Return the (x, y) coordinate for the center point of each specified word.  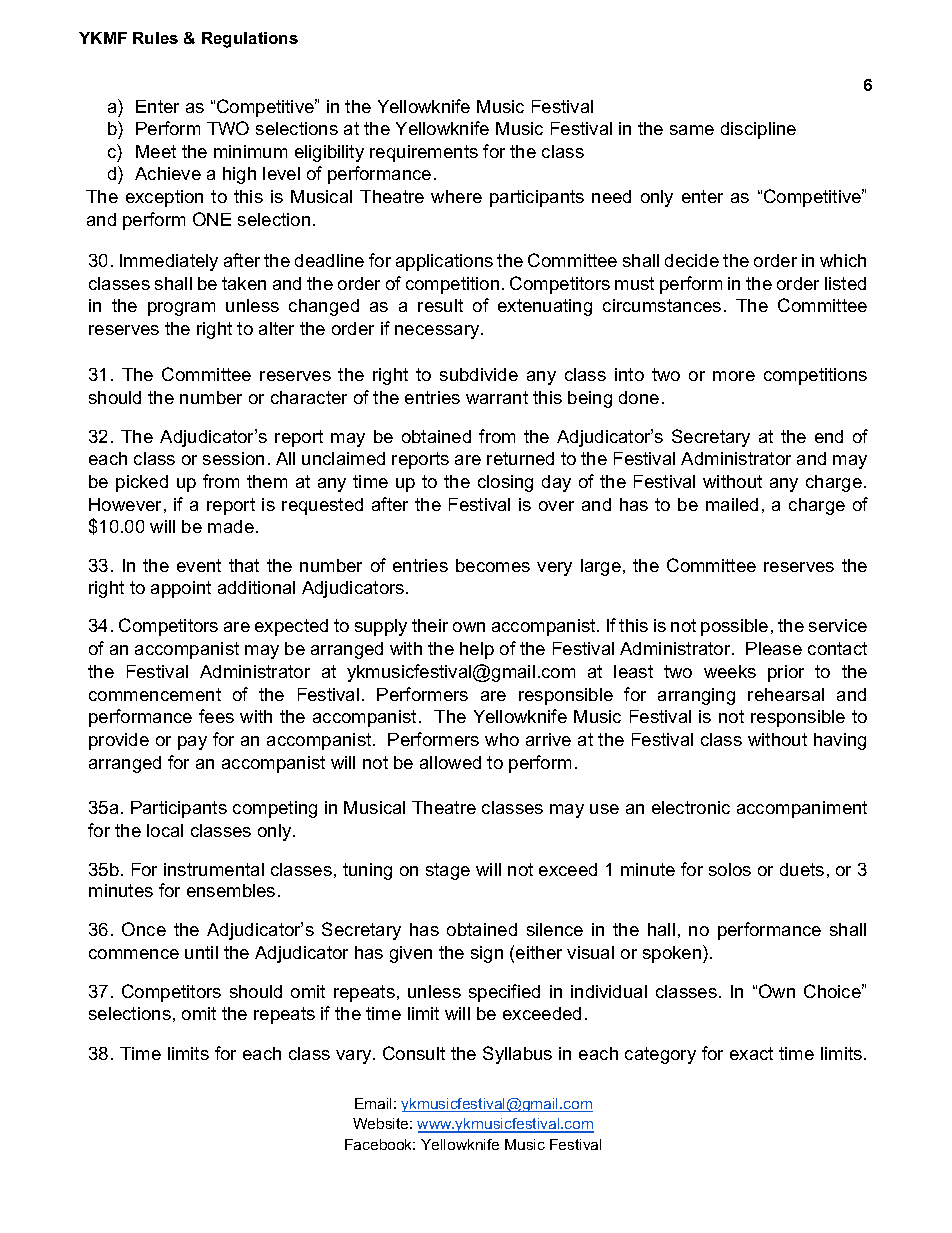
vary (355, 1057)
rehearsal (786, 694)
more (734, 376)
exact (751, 1053)
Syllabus (517, 1055)
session (233, 458)
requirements (424, 153)
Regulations (250, 40)
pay (192, 743)
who (502, 739)
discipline (758, 130)
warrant (497, 397)
